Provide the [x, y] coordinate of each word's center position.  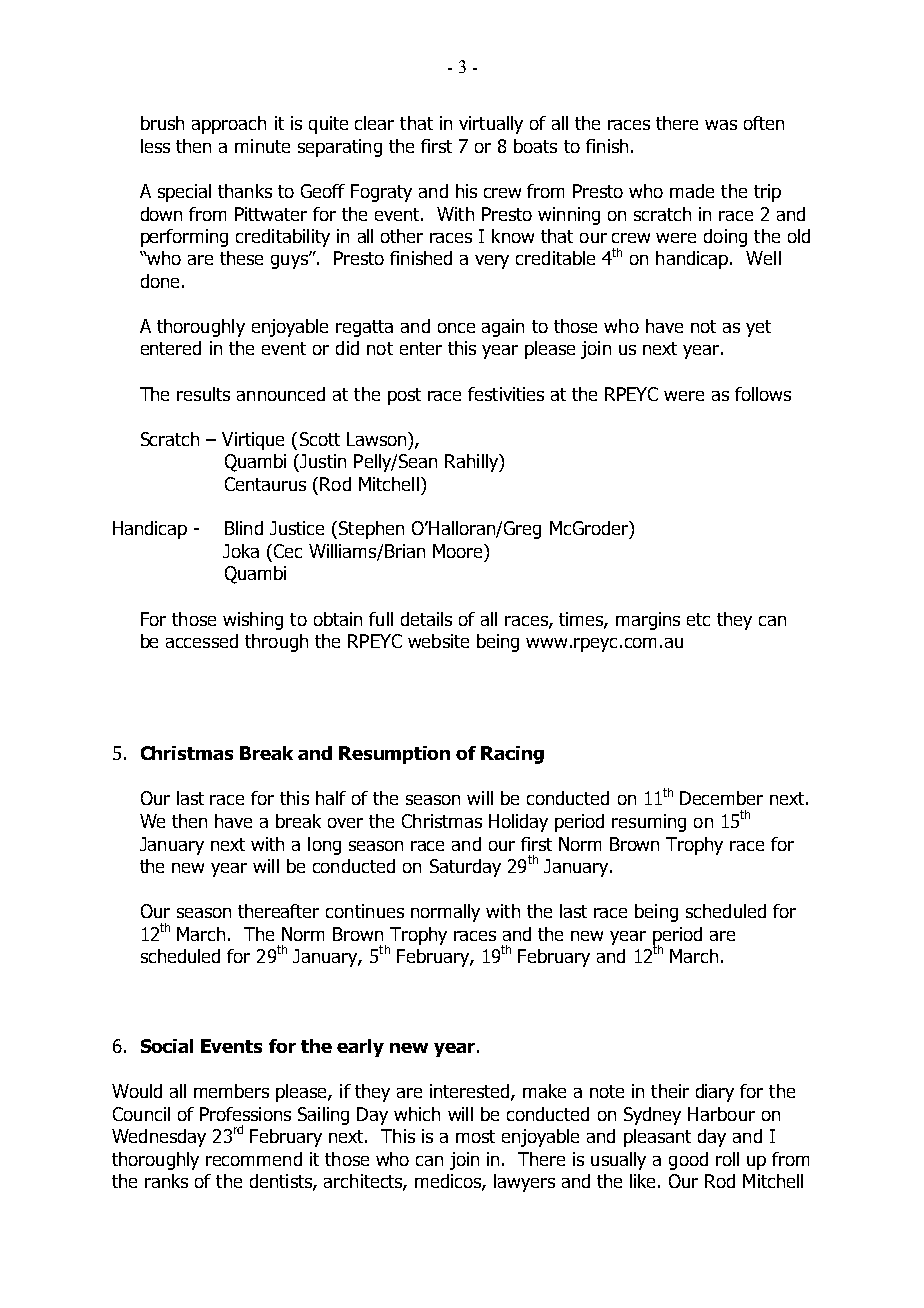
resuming [649, 823]
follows [763, 394]
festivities [506, 394]
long [324, 846]
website [438, 641]
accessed [202, 641]
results [203, 394]
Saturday [465, 868]
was [721, 125]
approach [229, 125]
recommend [254, 1159]
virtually [491, 125]
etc [698, 619]
